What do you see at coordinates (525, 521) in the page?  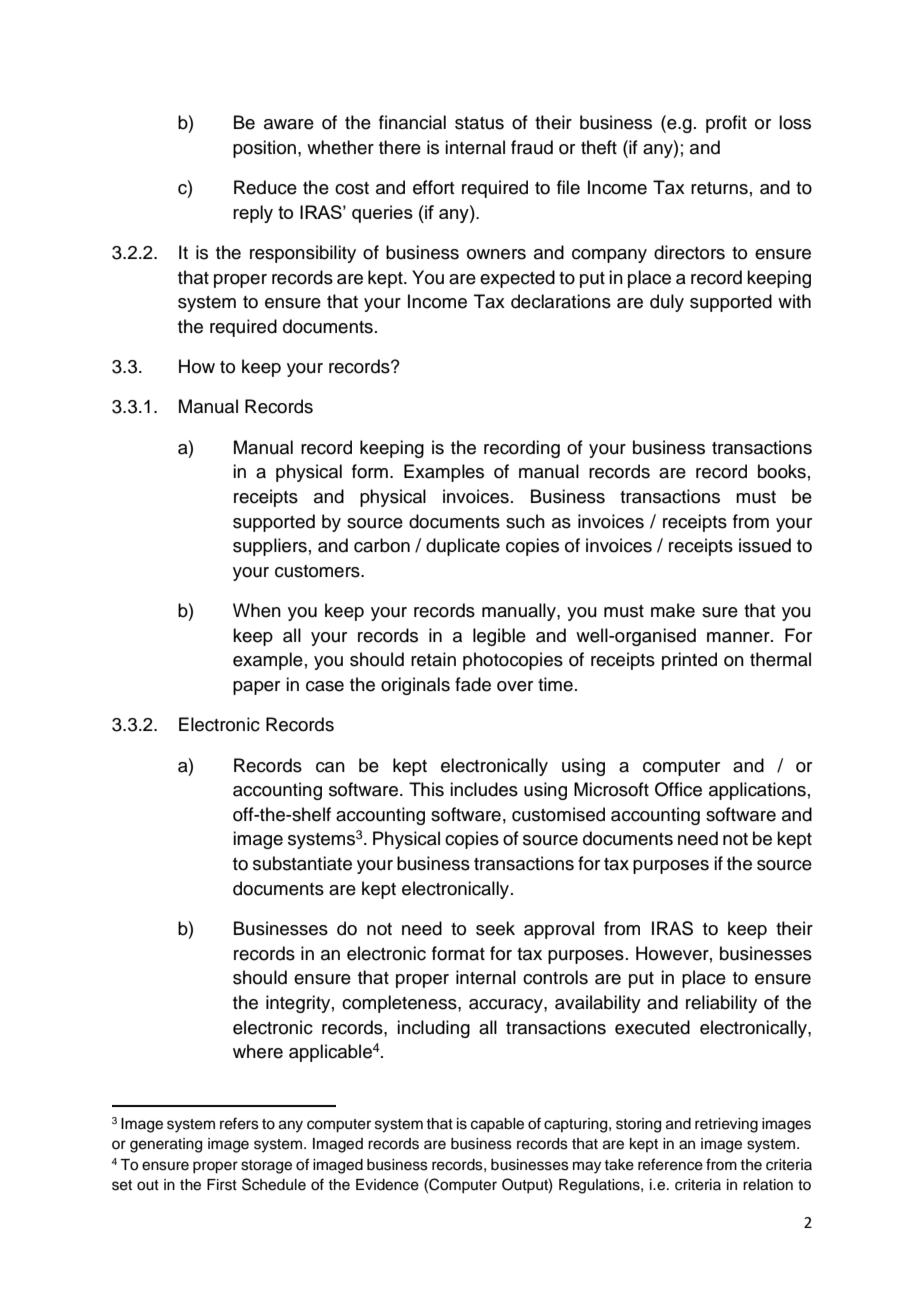 I see `such` at bounding box center [525, 521].
